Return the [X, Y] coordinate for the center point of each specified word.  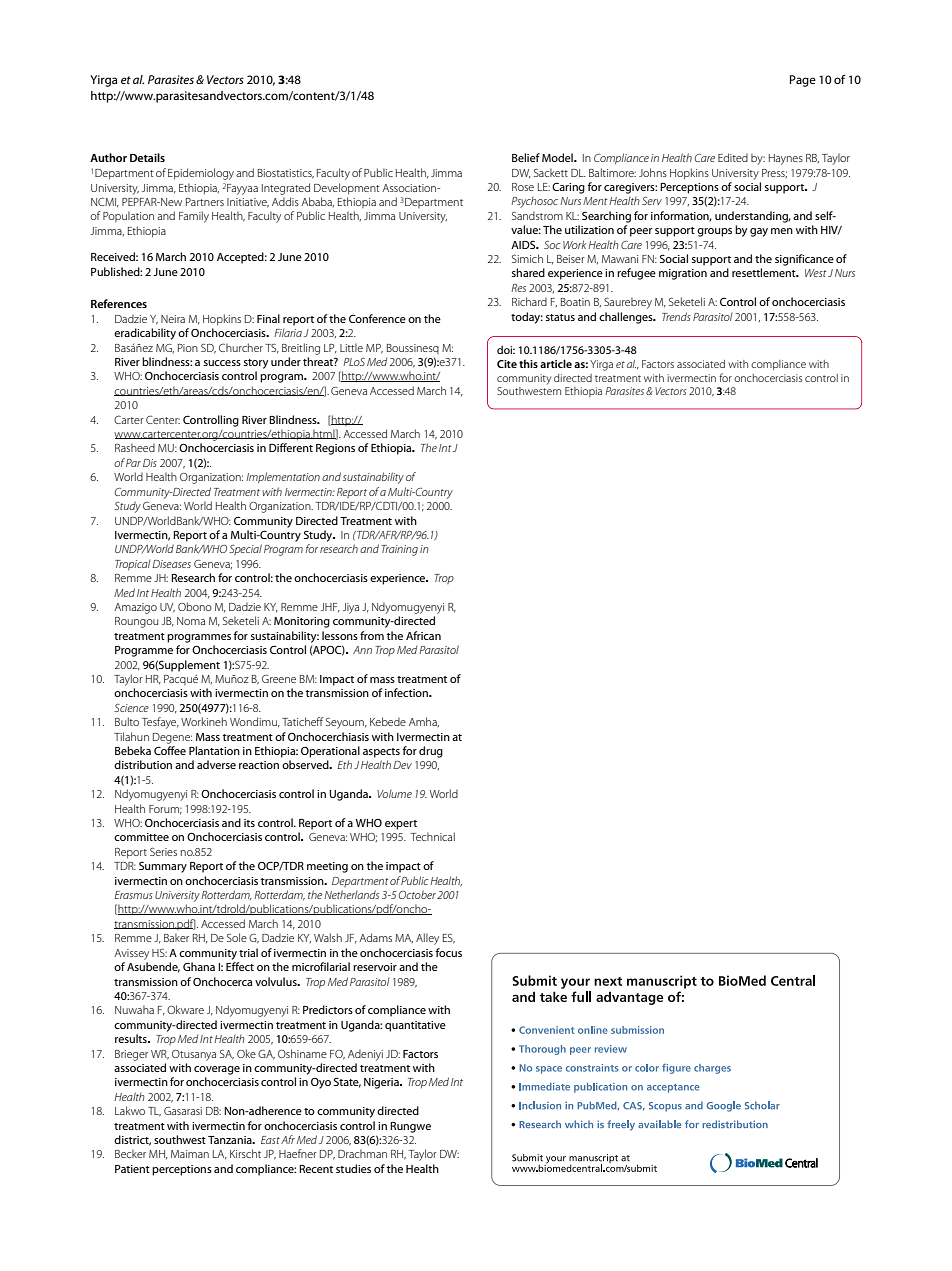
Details [147, 157]
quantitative [415, 1026]
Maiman [190, 1154]
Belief [526, 157]
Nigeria [382, 1083]
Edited [733, 157]
